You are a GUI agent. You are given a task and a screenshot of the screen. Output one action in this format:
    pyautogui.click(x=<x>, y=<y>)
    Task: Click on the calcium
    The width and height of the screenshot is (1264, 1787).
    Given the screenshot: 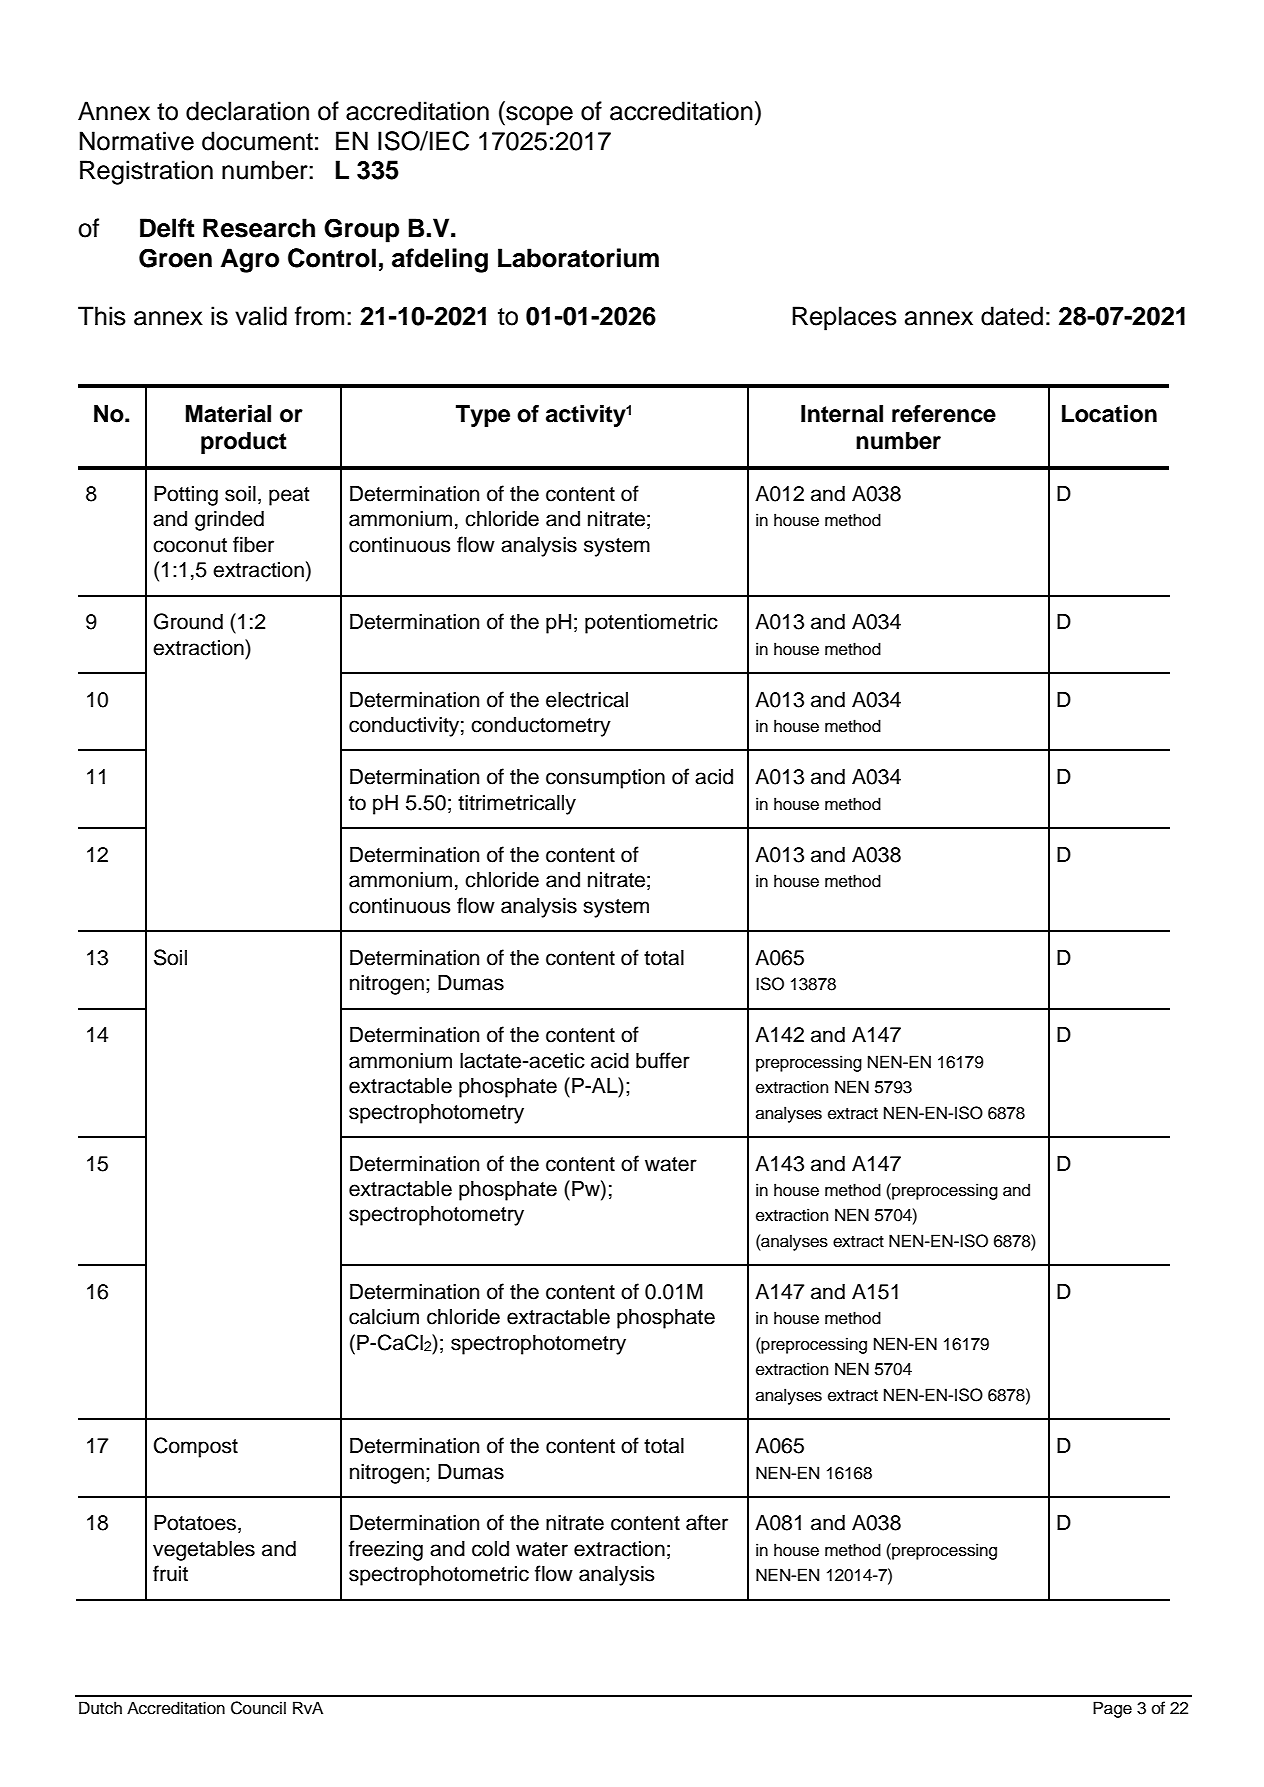 What is the action you would take?
    pyautogui.click(x=384, y=1317)
